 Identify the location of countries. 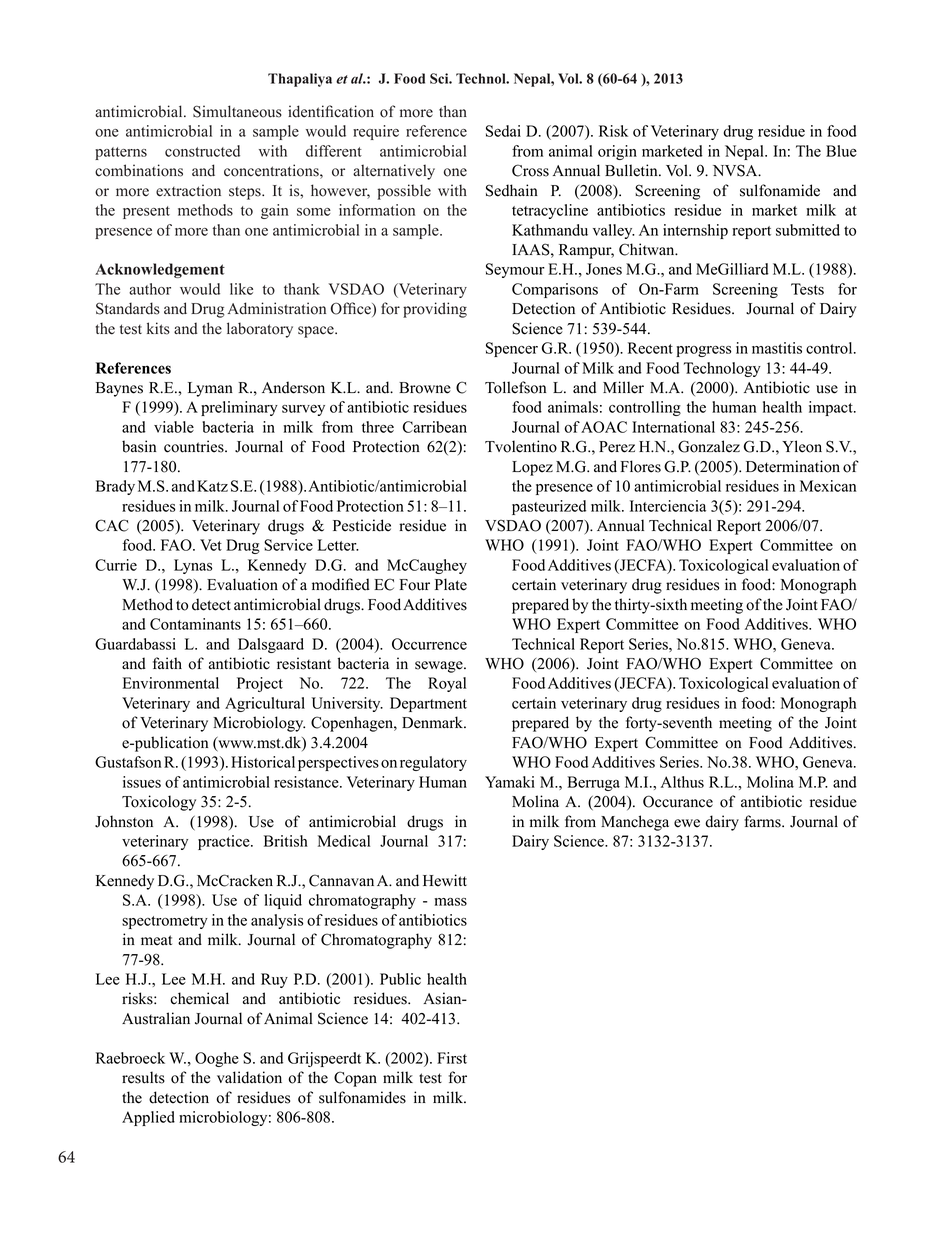
(195, 446).
